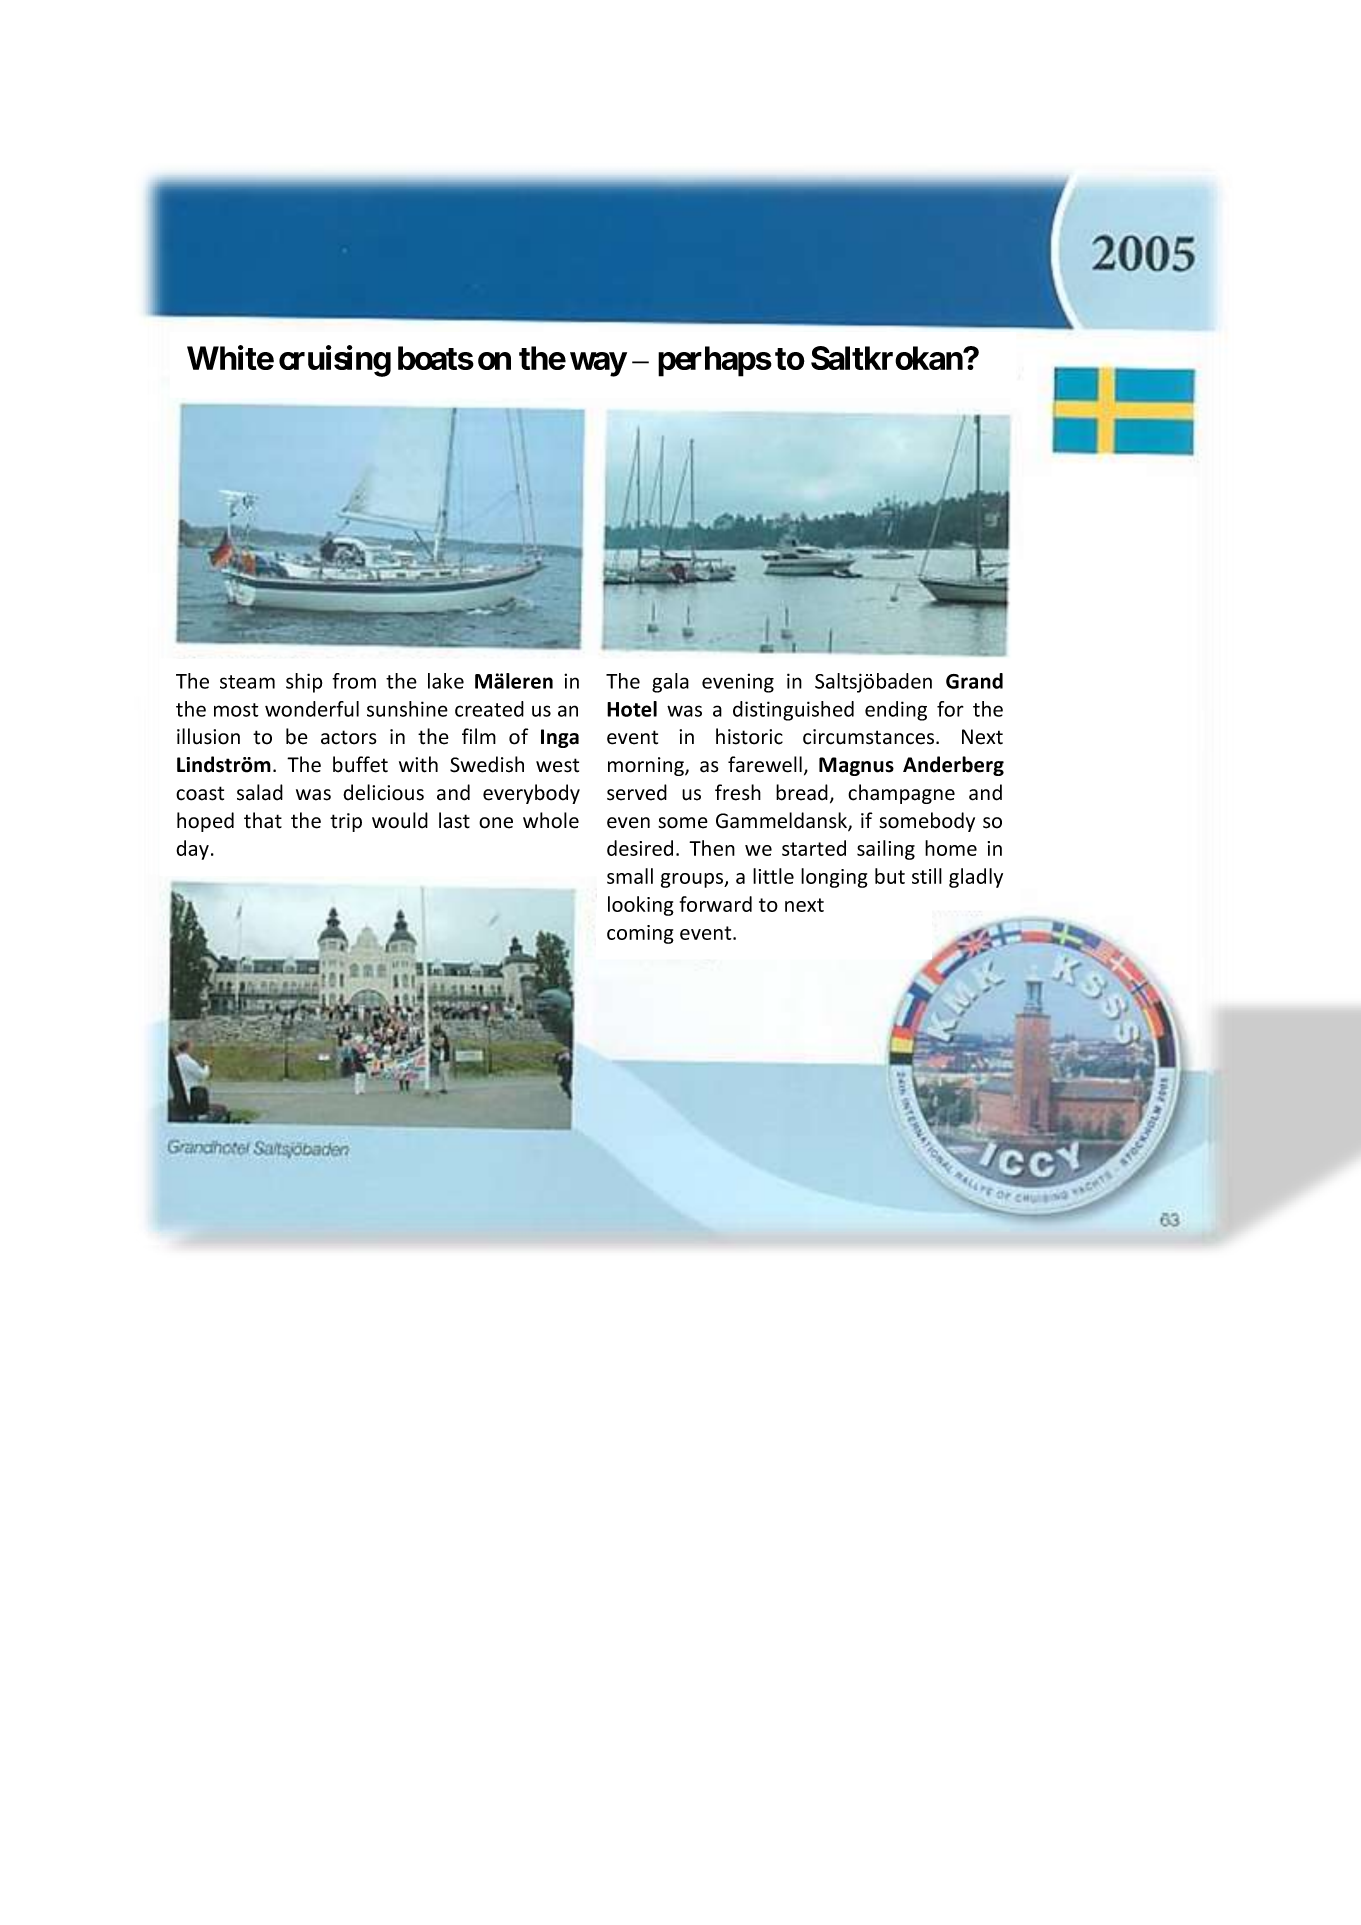 This screenshot has width=1361, height=1925. I want to click on Grand, so click(974, 681).
